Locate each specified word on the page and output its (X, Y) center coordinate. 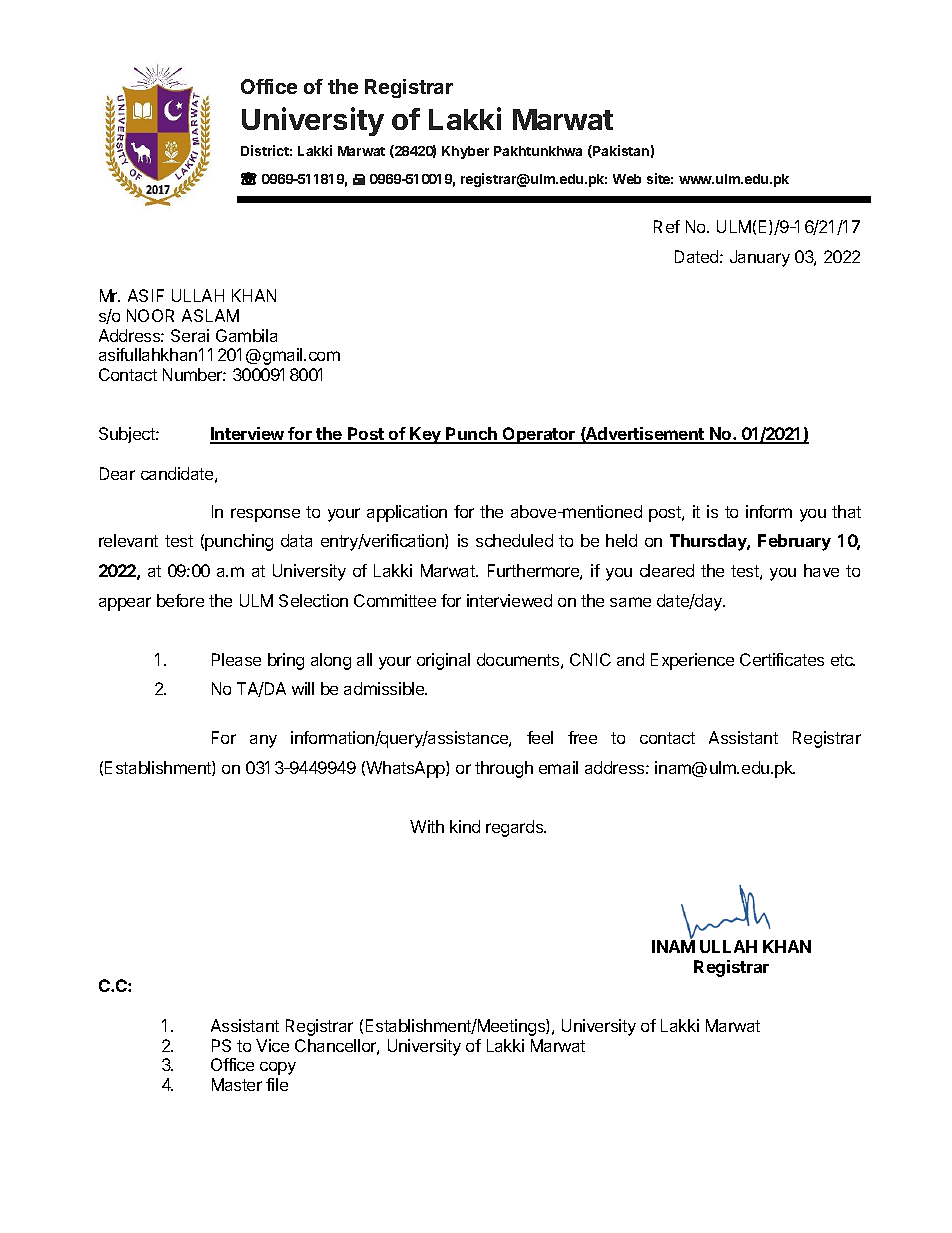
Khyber (465, 152)
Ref (667, 226)
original (443, 661)
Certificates (782, 659)
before (180, 600)
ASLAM (210, 315)
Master (237, 1084)
